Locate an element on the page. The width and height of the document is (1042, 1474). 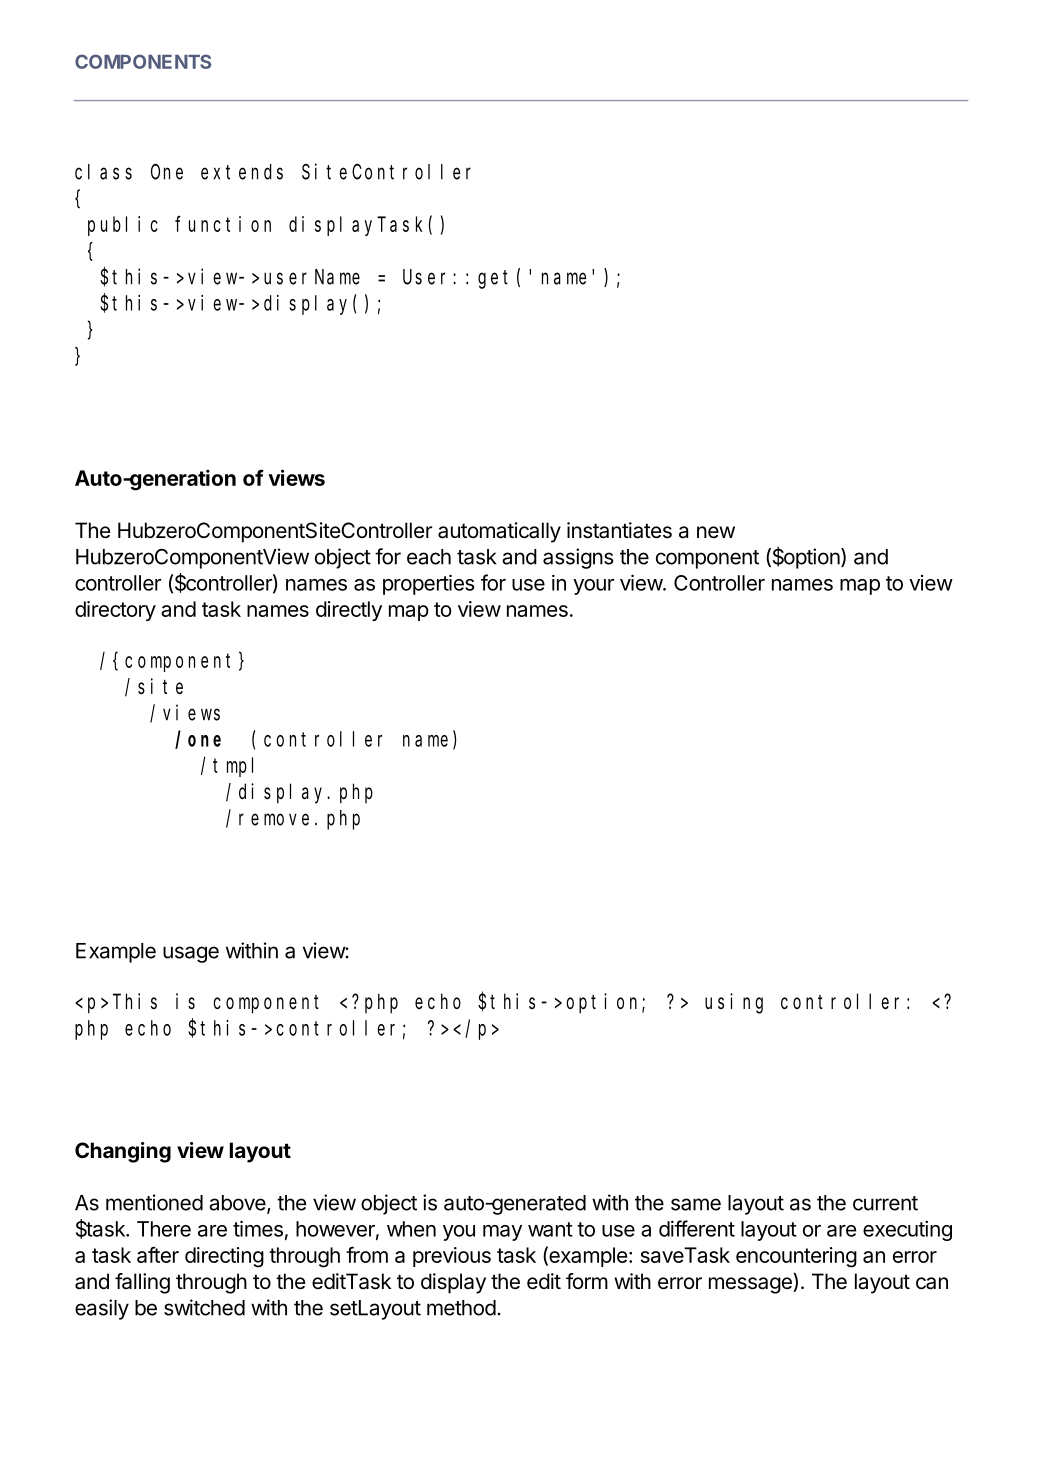
extends is located at coordinates (242, 172).
